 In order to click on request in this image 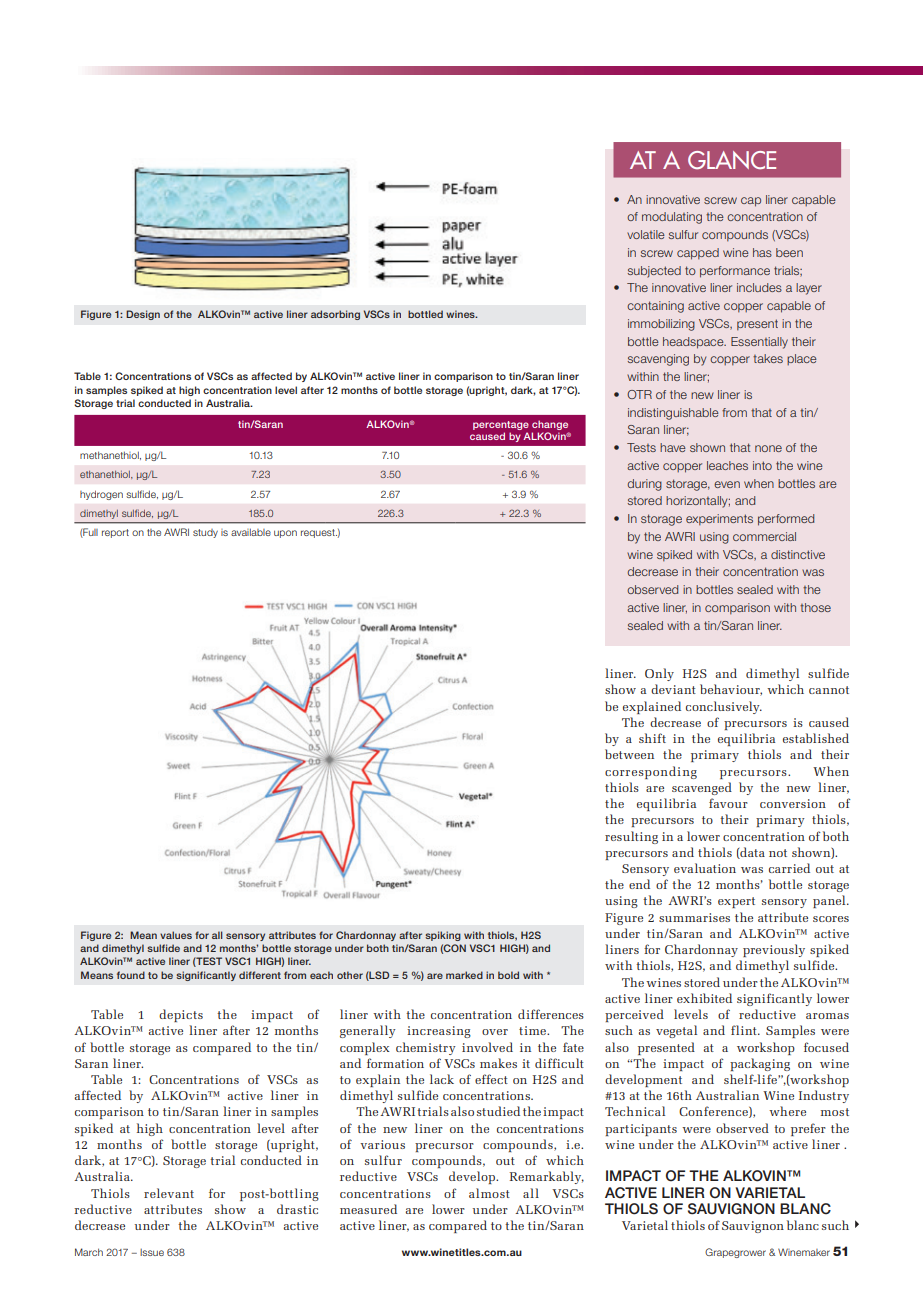, I will do `click(319, 533)`.
